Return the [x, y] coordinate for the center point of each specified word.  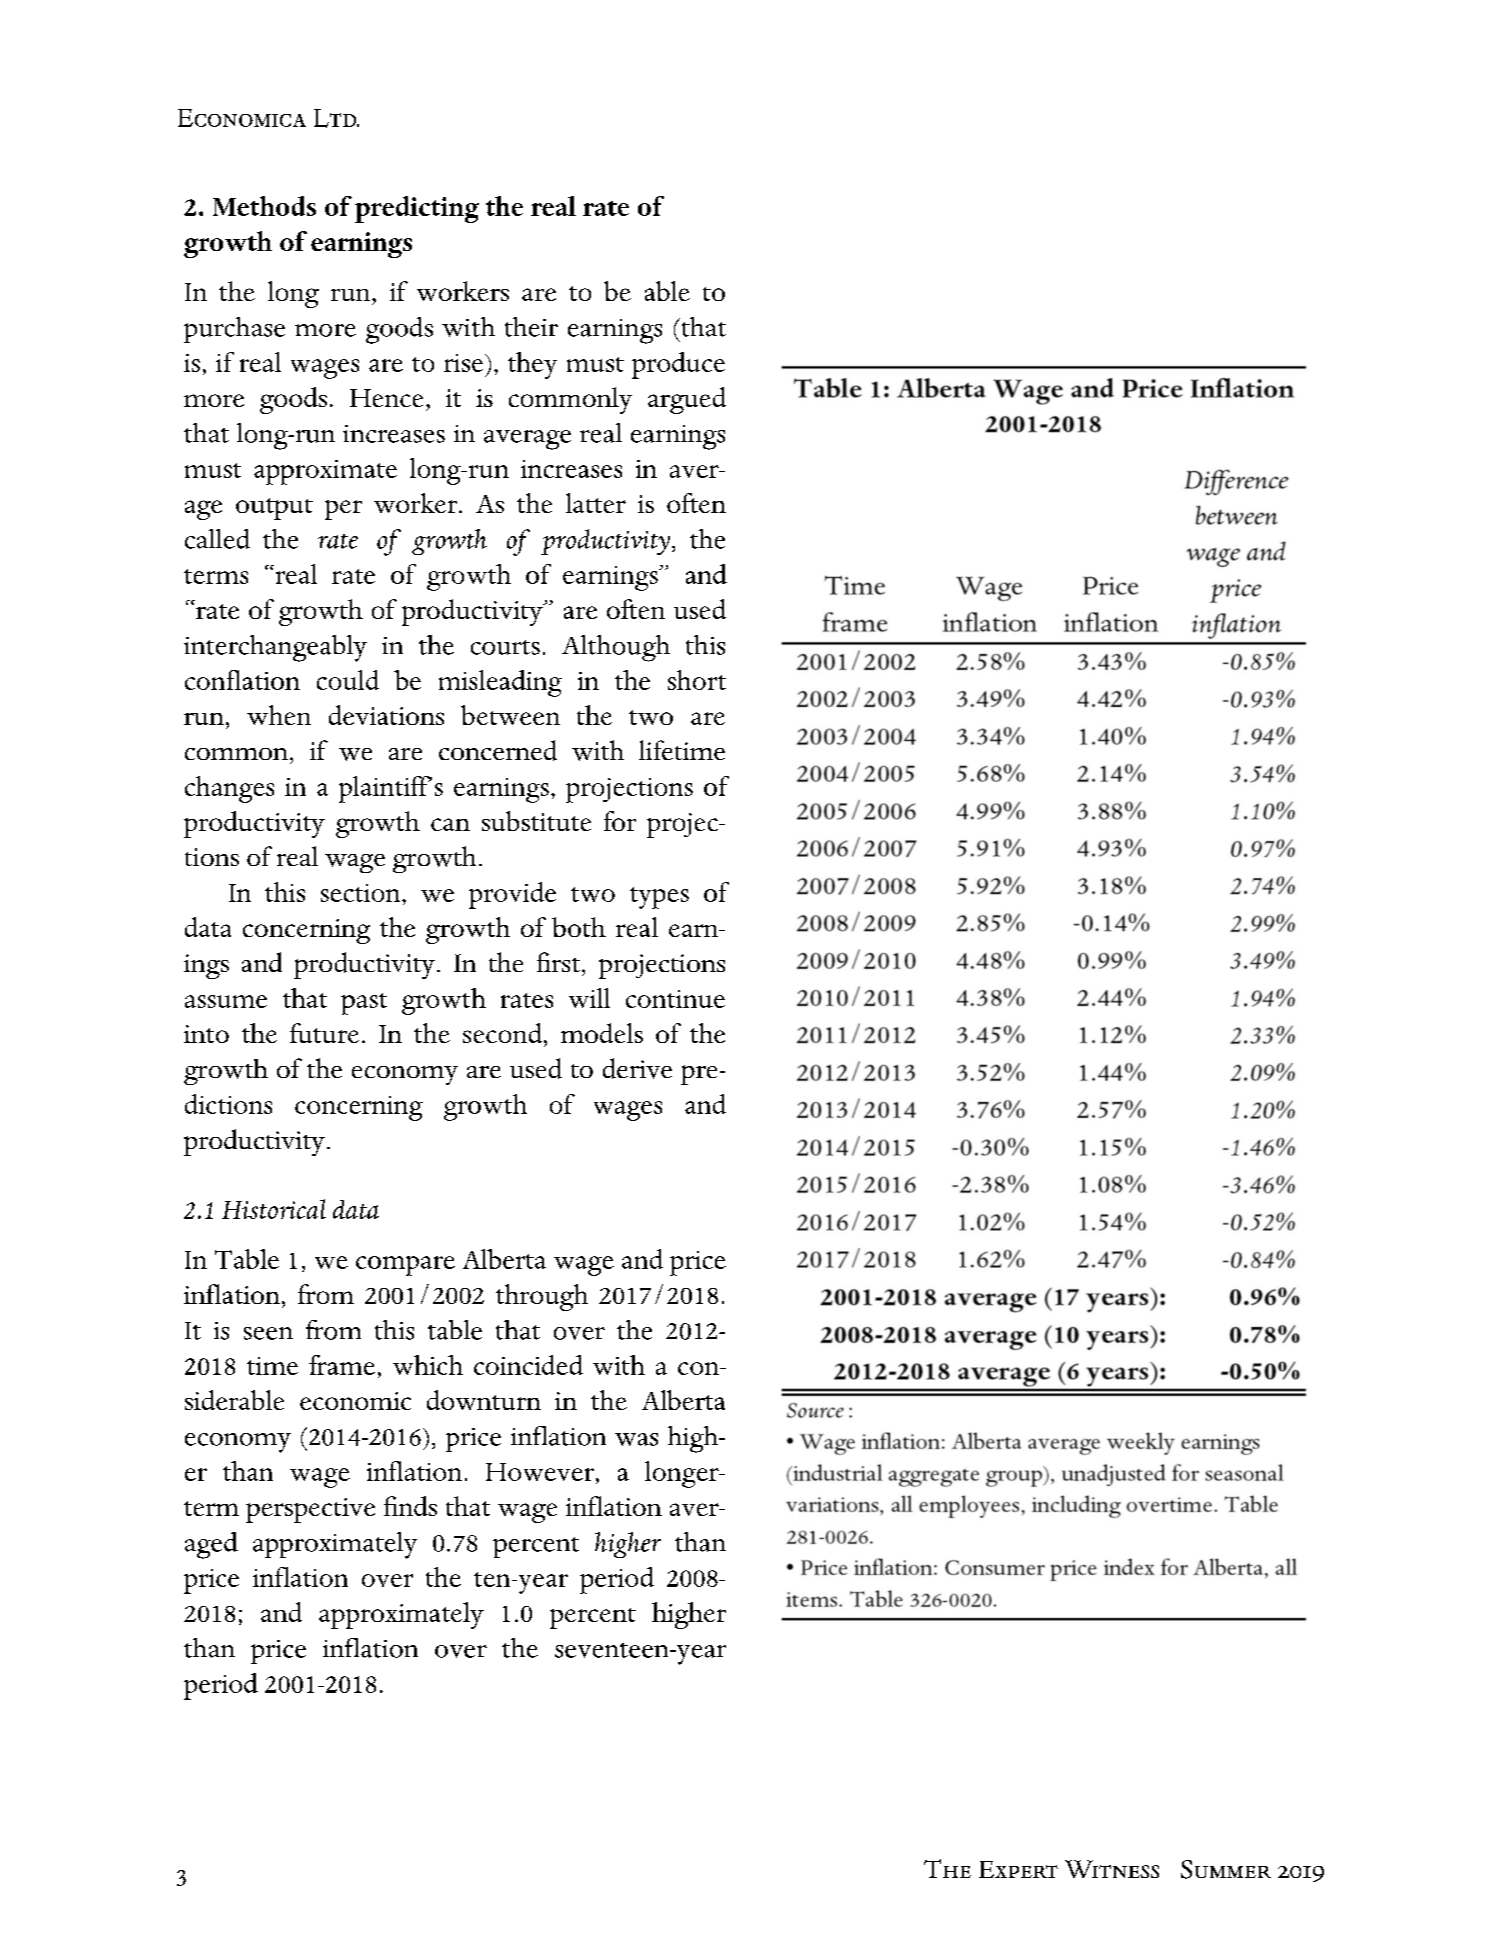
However [540, 1472]
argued [687, 400]
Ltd [336, 118]
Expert [1018, 1869]
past [364, 1004]
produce [678, 365]
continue [675, 999]
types [659, 898]
